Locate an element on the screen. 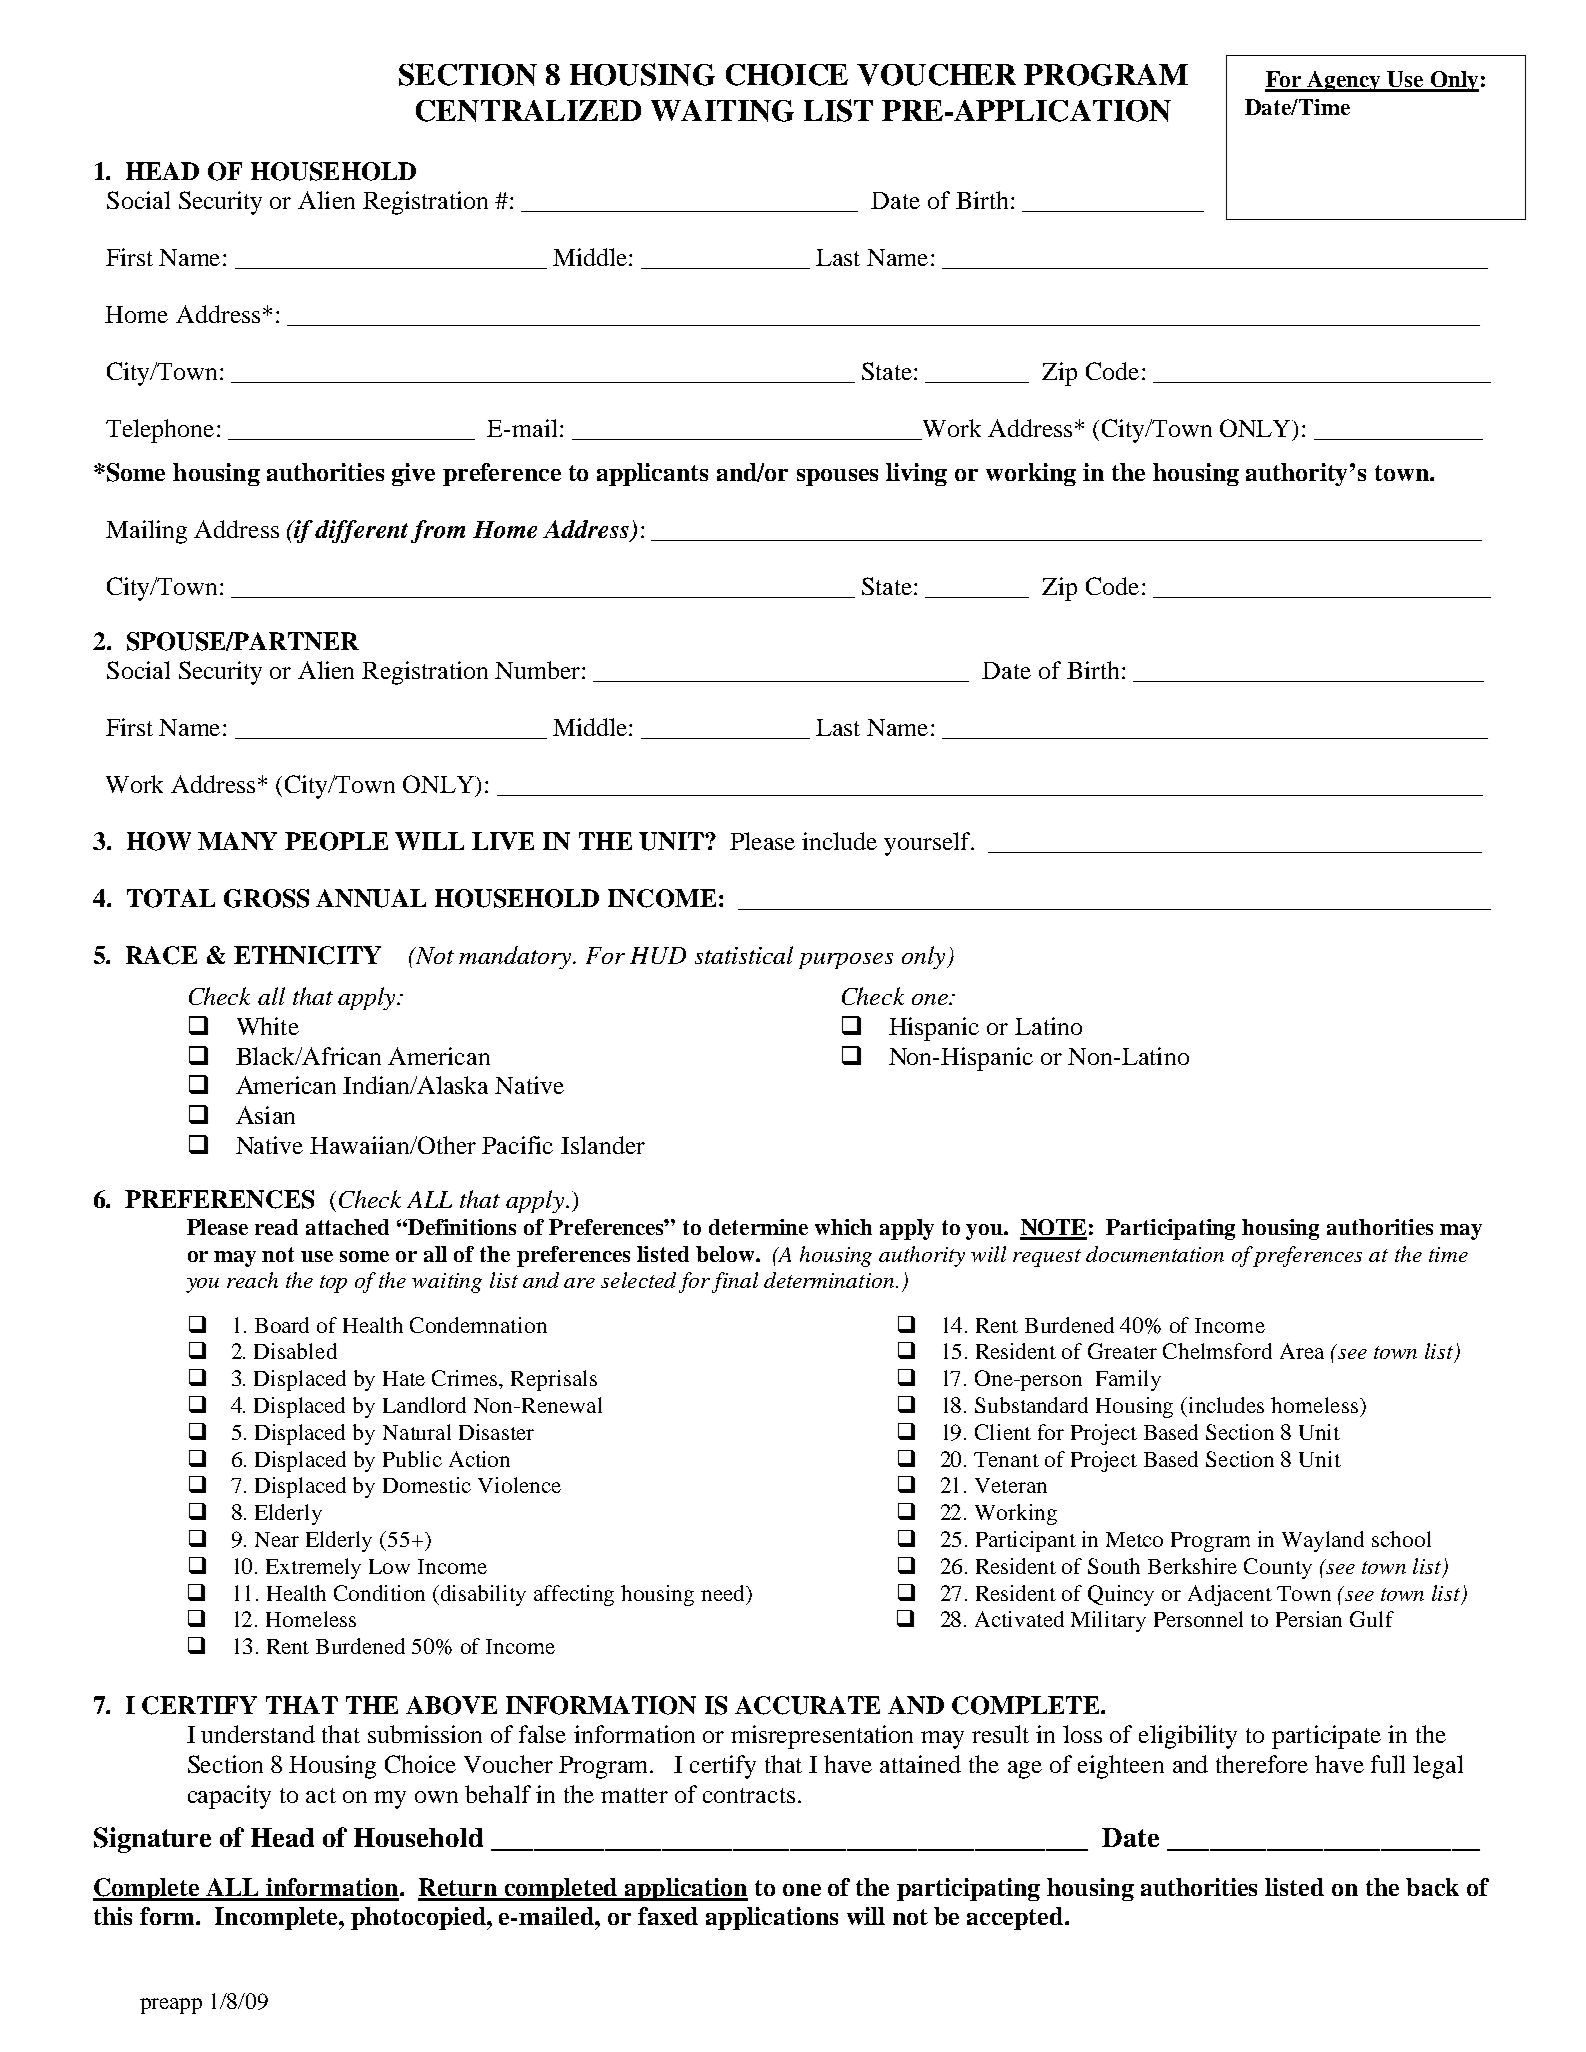 Image resolution: width=1586 pixels, height=2052 pixels. documentation is located at coordinates (1155, 1254).
